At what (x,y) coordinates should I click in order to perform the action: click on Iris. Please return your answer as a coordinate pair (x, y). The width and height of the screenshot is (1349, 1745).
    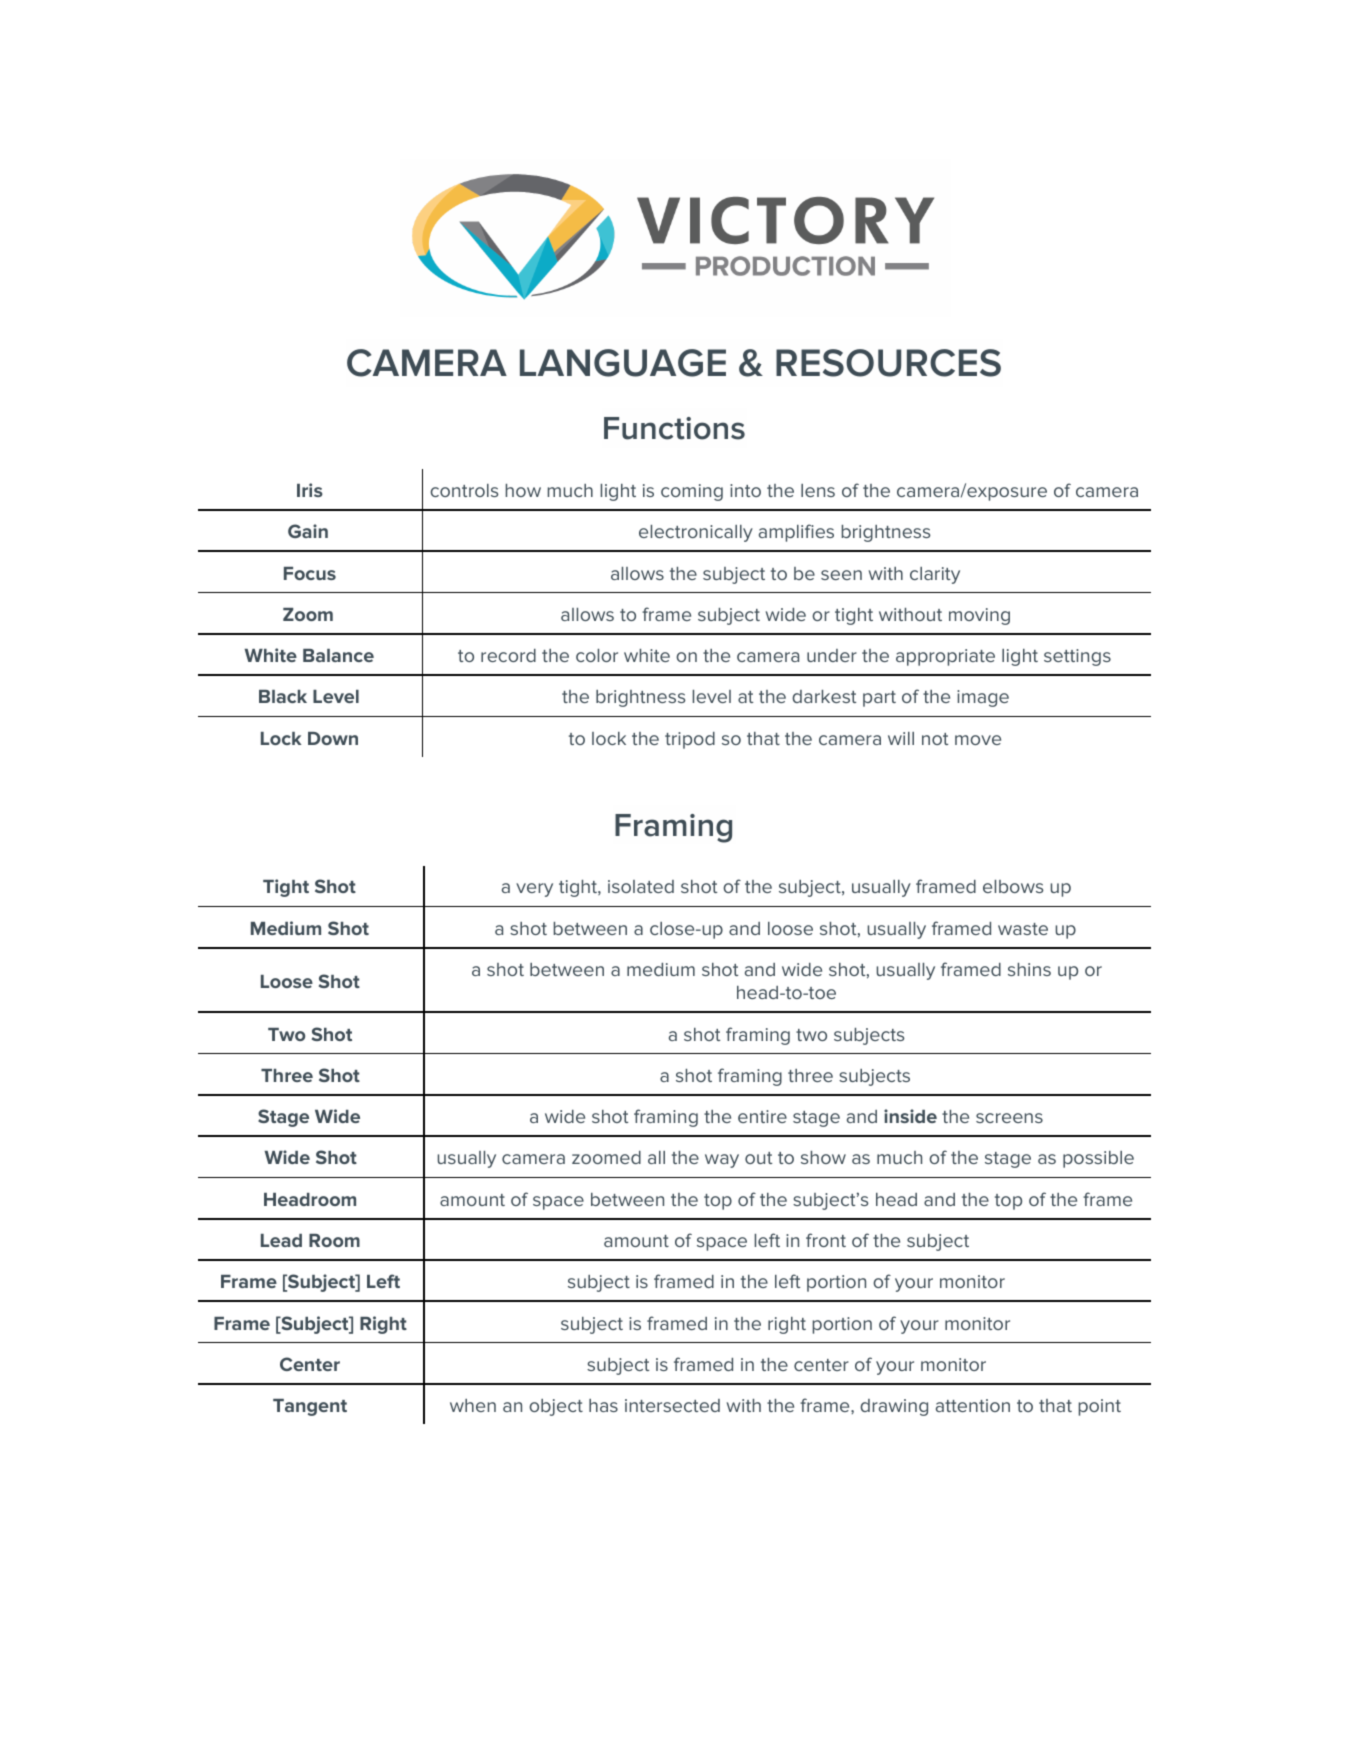
    Looking at the image, I should click on (310, 490).
